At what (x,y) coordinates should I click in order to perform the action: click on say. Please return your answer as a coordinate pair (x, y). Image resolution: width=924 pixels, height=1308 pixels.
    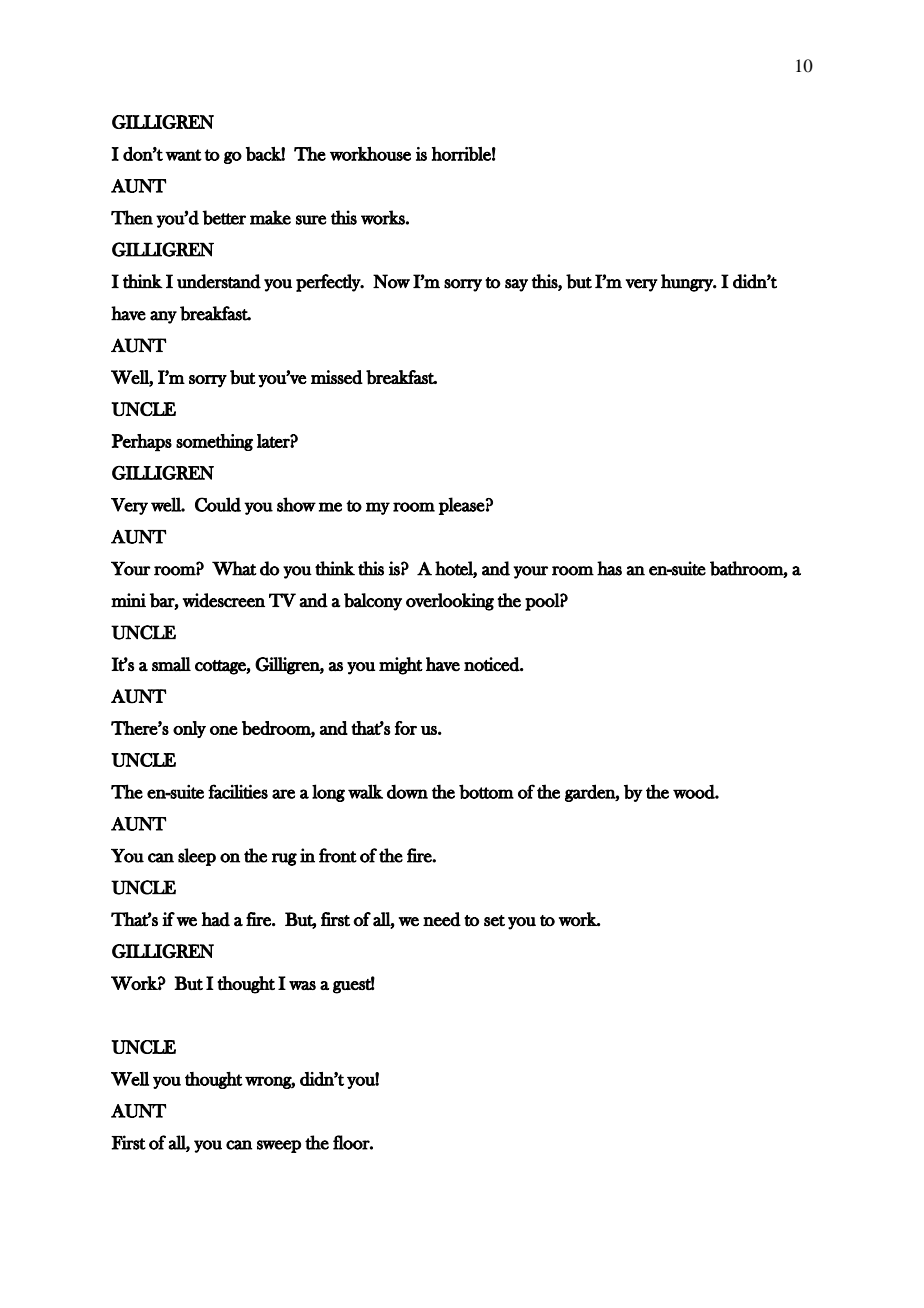
    Looking at the image, I should click on (516, 285).
